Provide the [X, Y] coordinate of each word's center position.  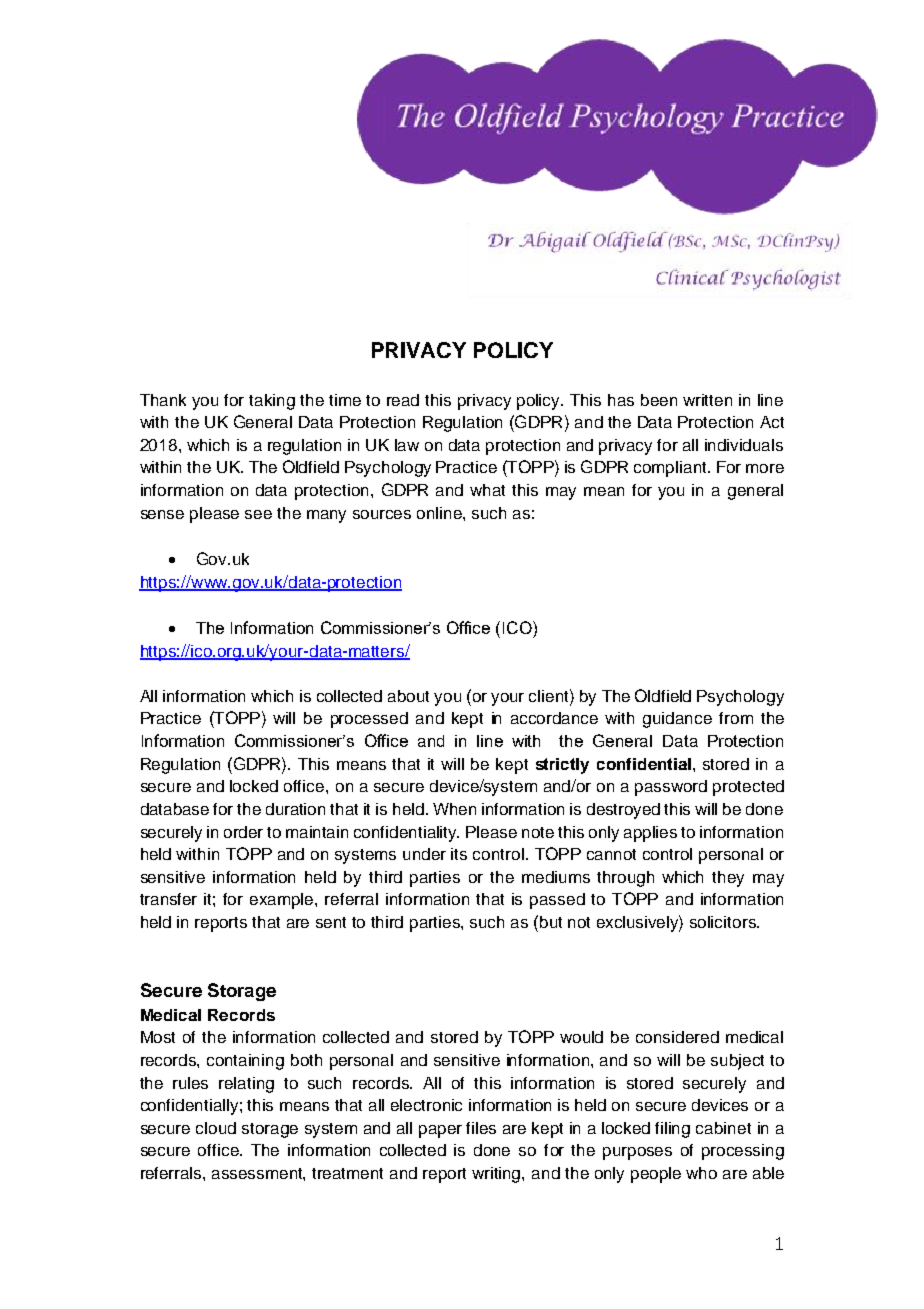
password [671, 788]
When [454, 809]
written [707, 400]
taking [272, 402]
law [407, 445]
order [243, 832]
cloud [216, 1128]
